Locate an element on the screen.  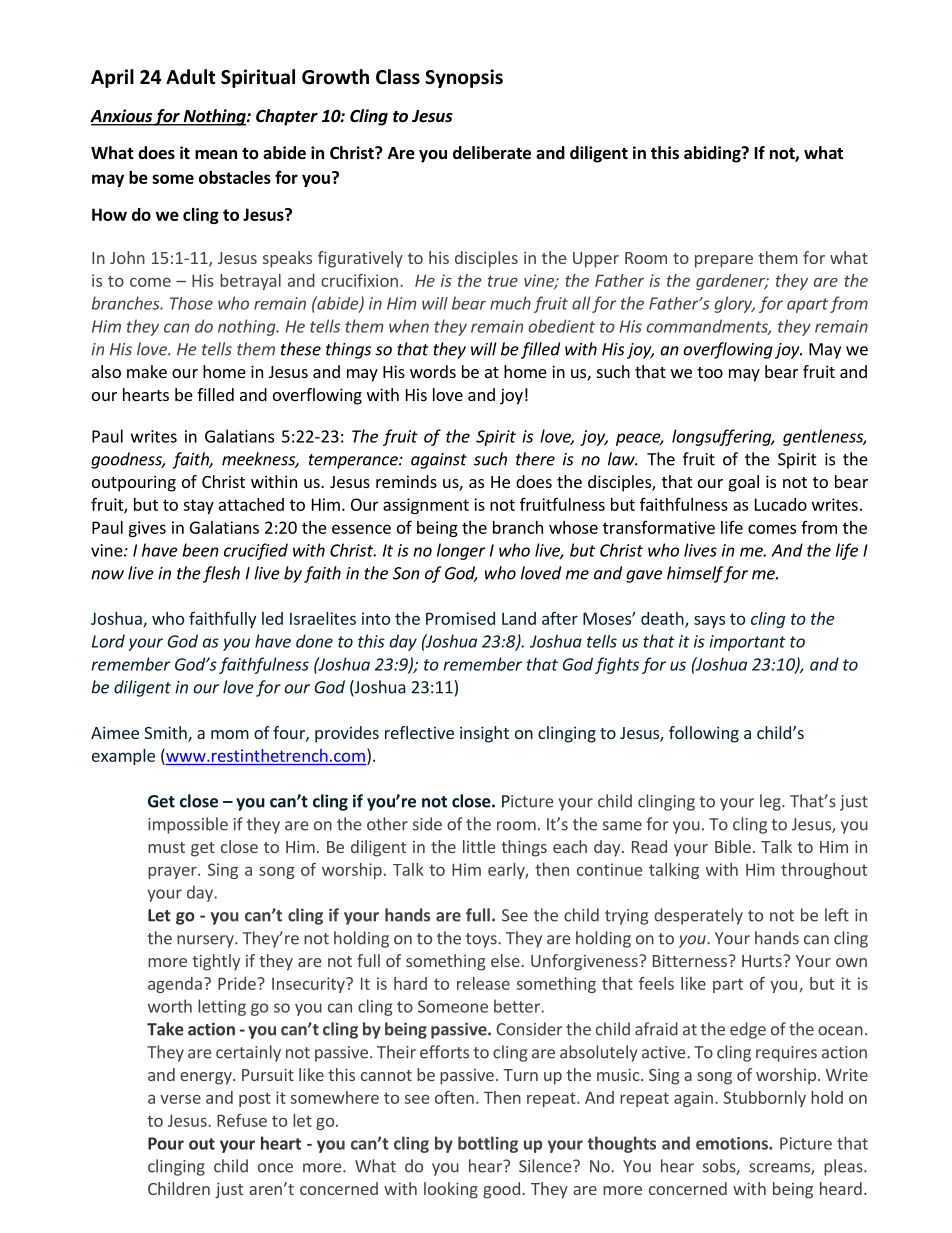
flesh is located at coordinates (221, 574).
